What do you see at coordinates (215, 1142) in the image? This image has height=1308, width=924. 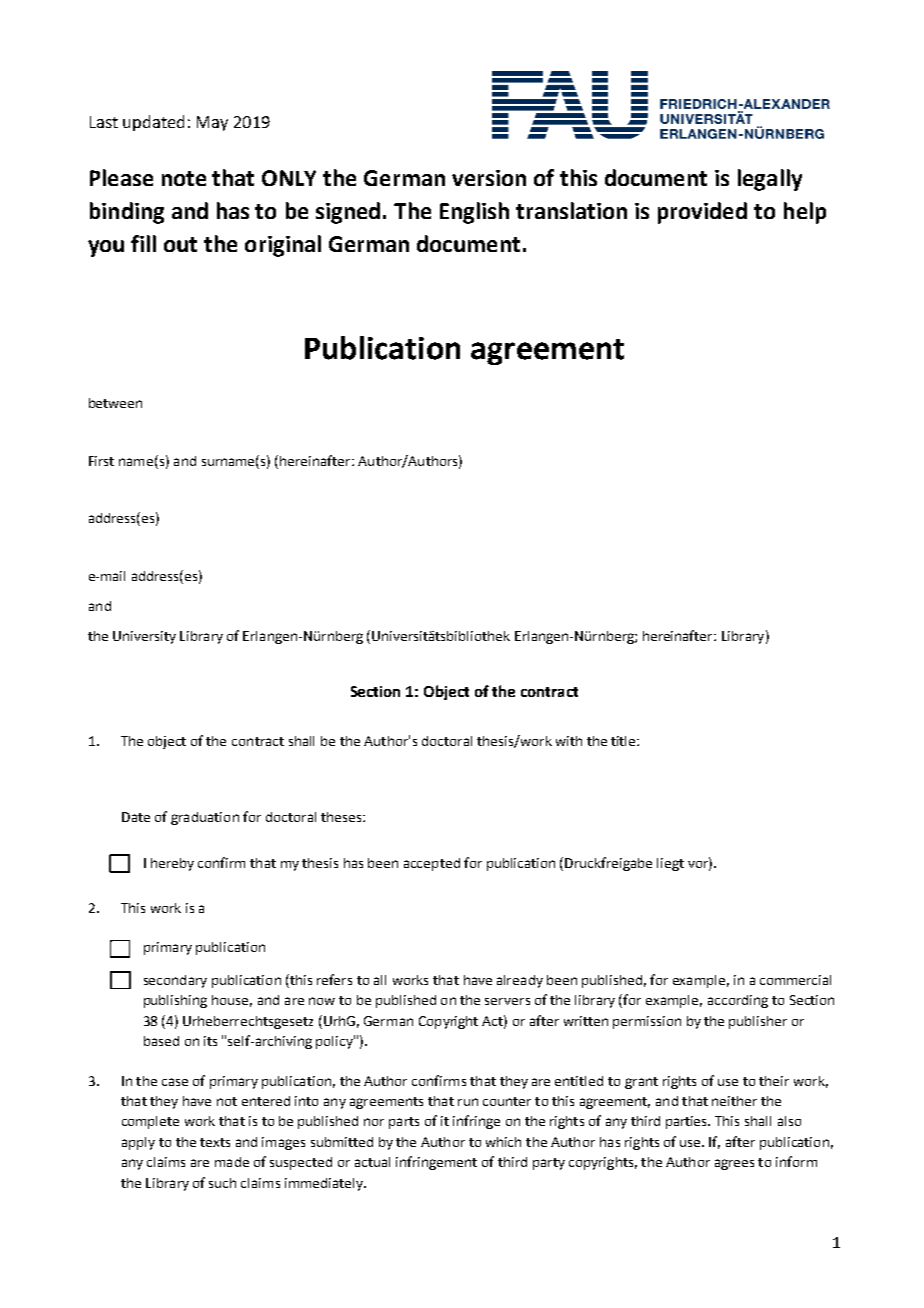 I see `texts` at bounding box center [215, 1142].
